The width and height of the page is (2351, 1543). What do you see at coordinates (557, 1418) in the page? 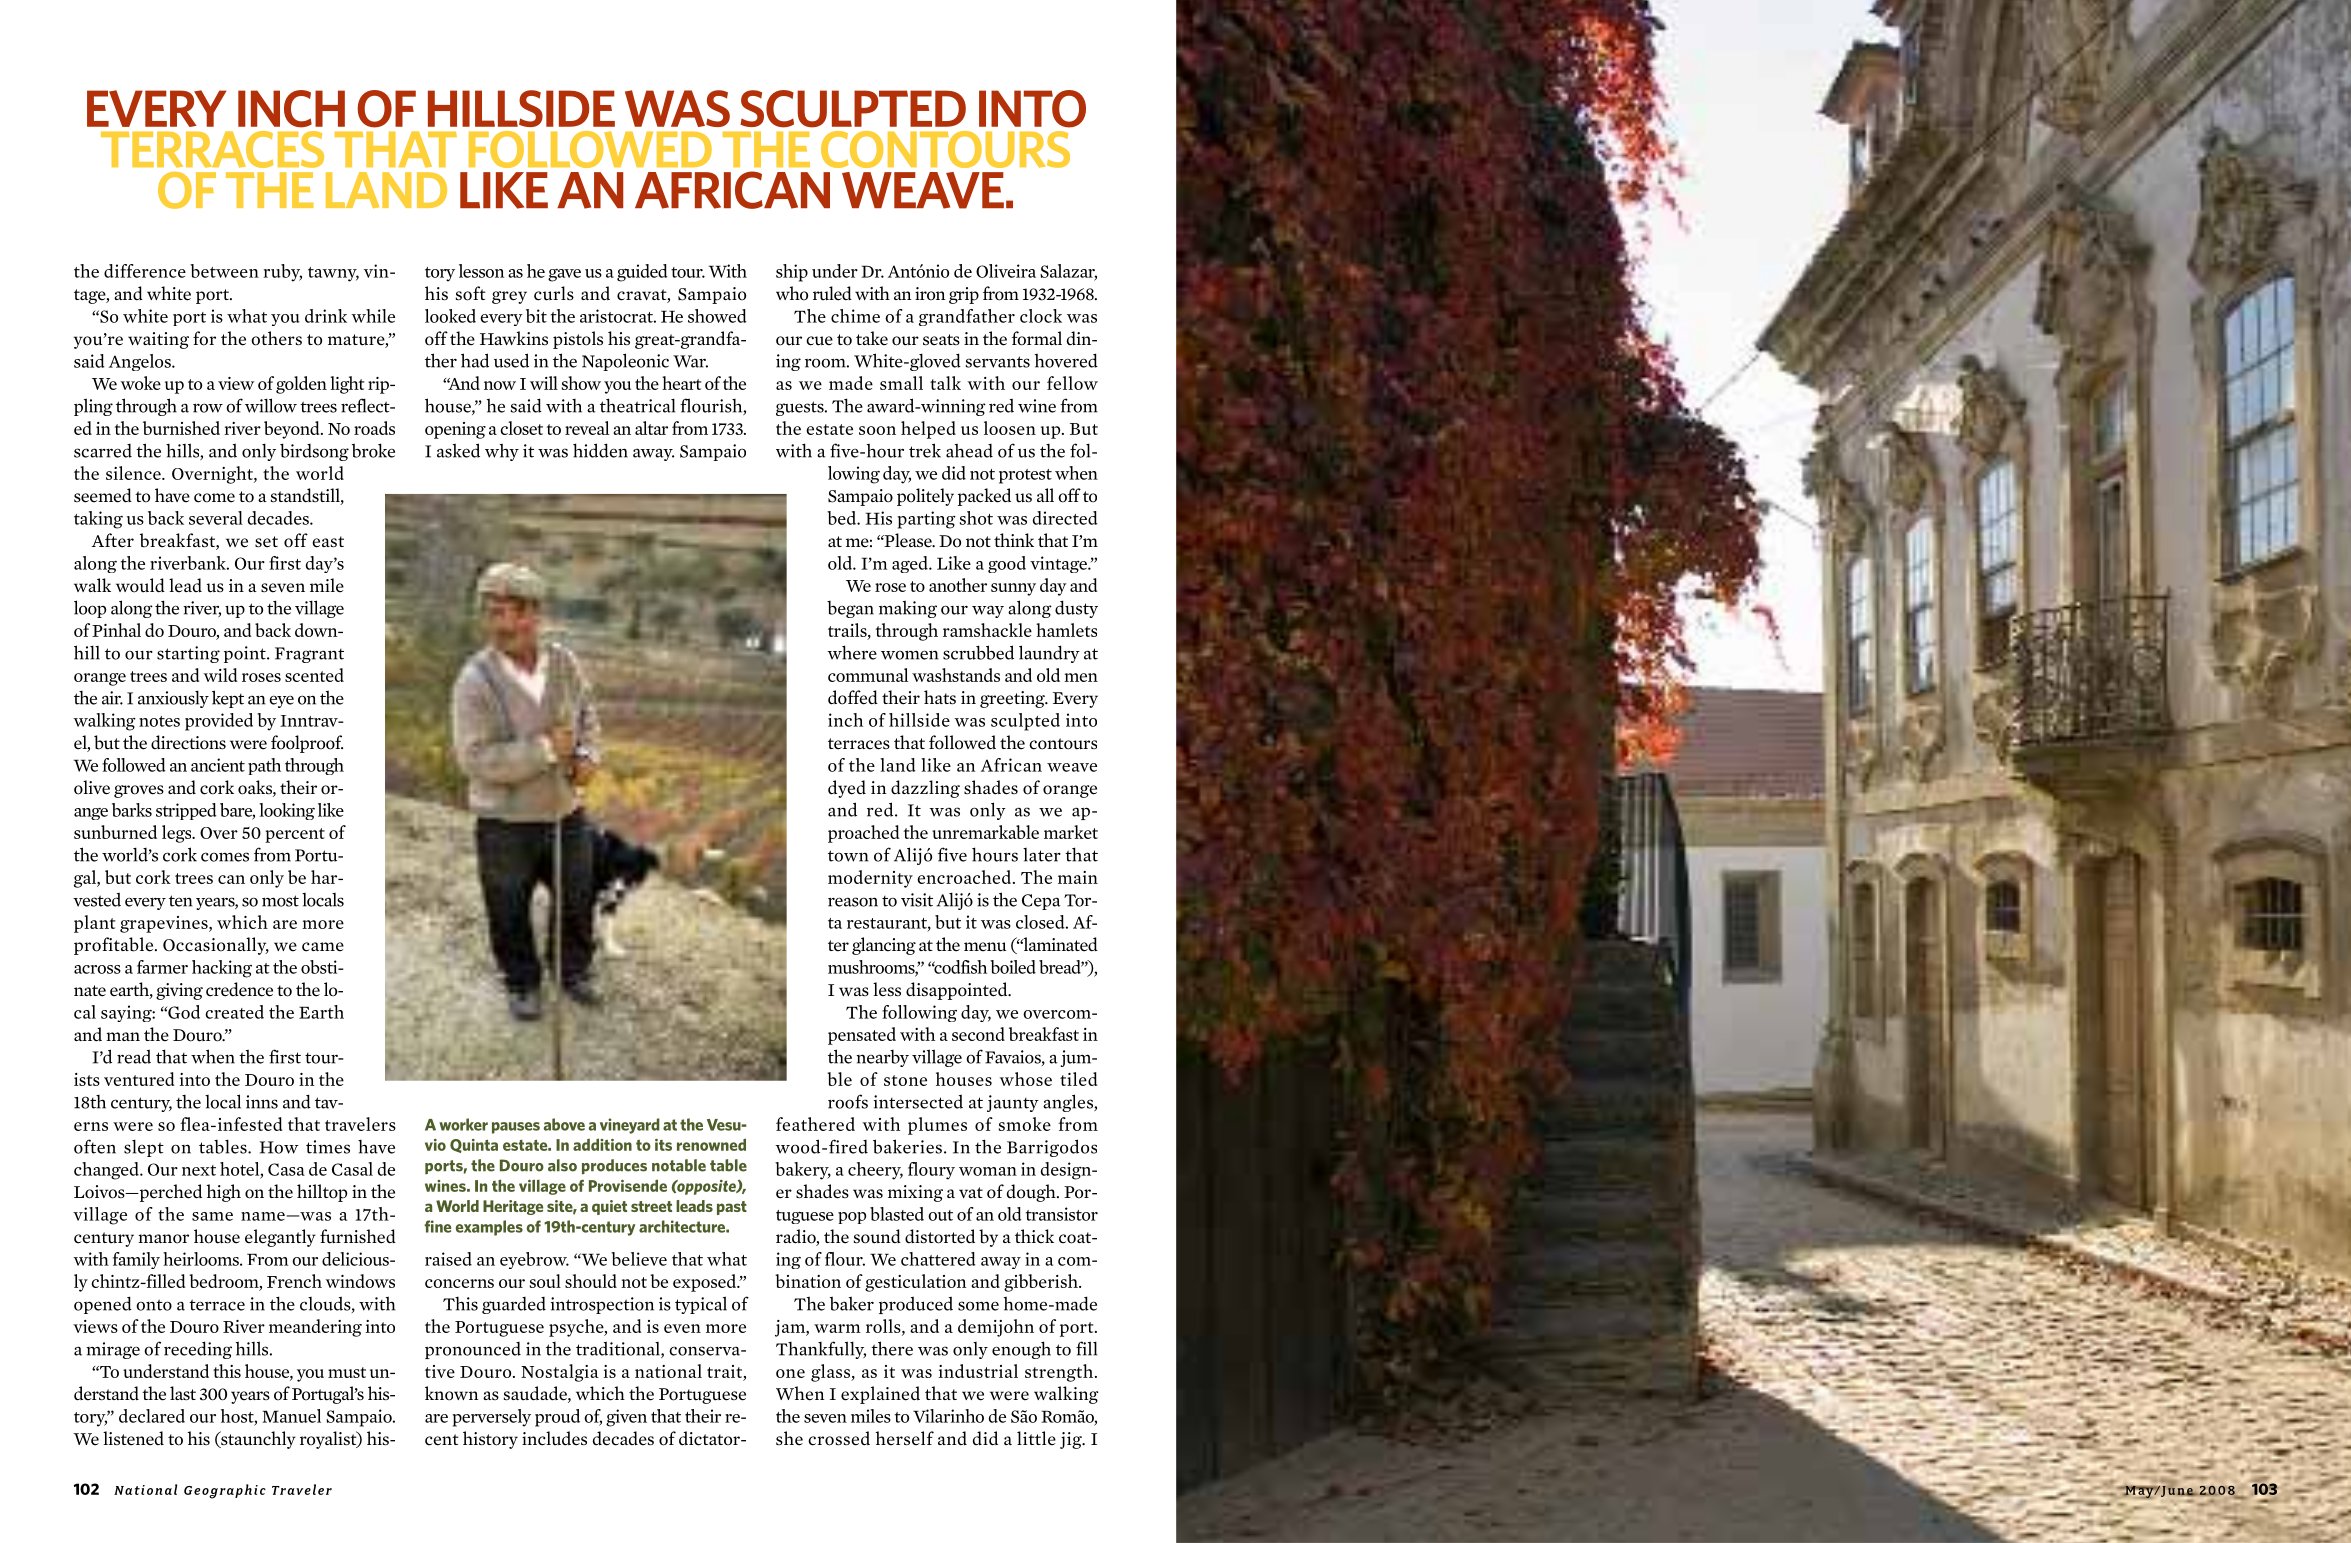
I see `proud` at bounding box center [557, 1418].
